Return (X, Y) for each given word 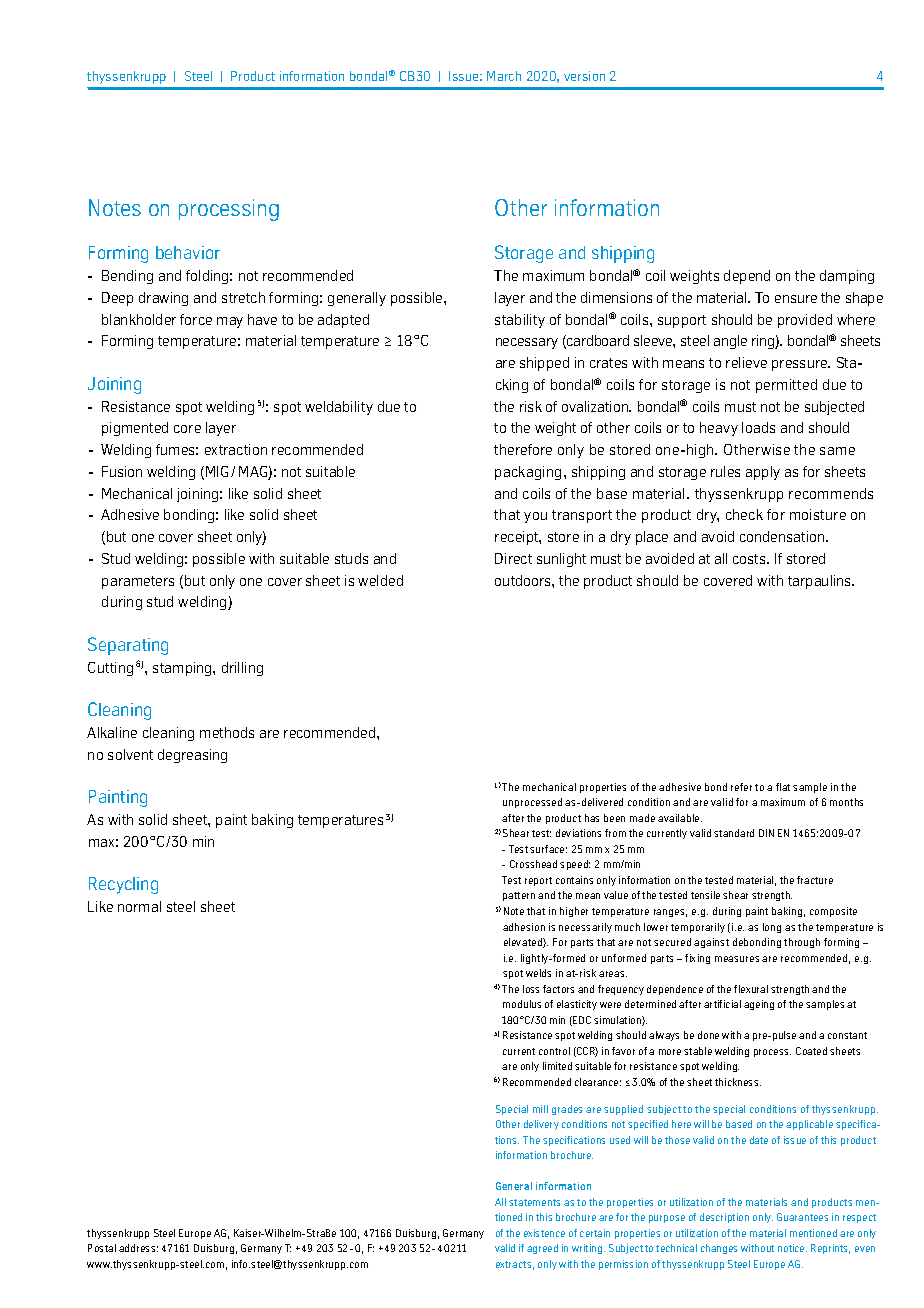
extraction (236, 449)
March (504, 76)
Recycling (123, 885)
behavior (188, 252)
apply (763, 473)
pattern (519, 896)
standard (734, 833)
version (584, 76)
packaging (528, 473)
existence (544, 1233)
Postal (102, 1248)
